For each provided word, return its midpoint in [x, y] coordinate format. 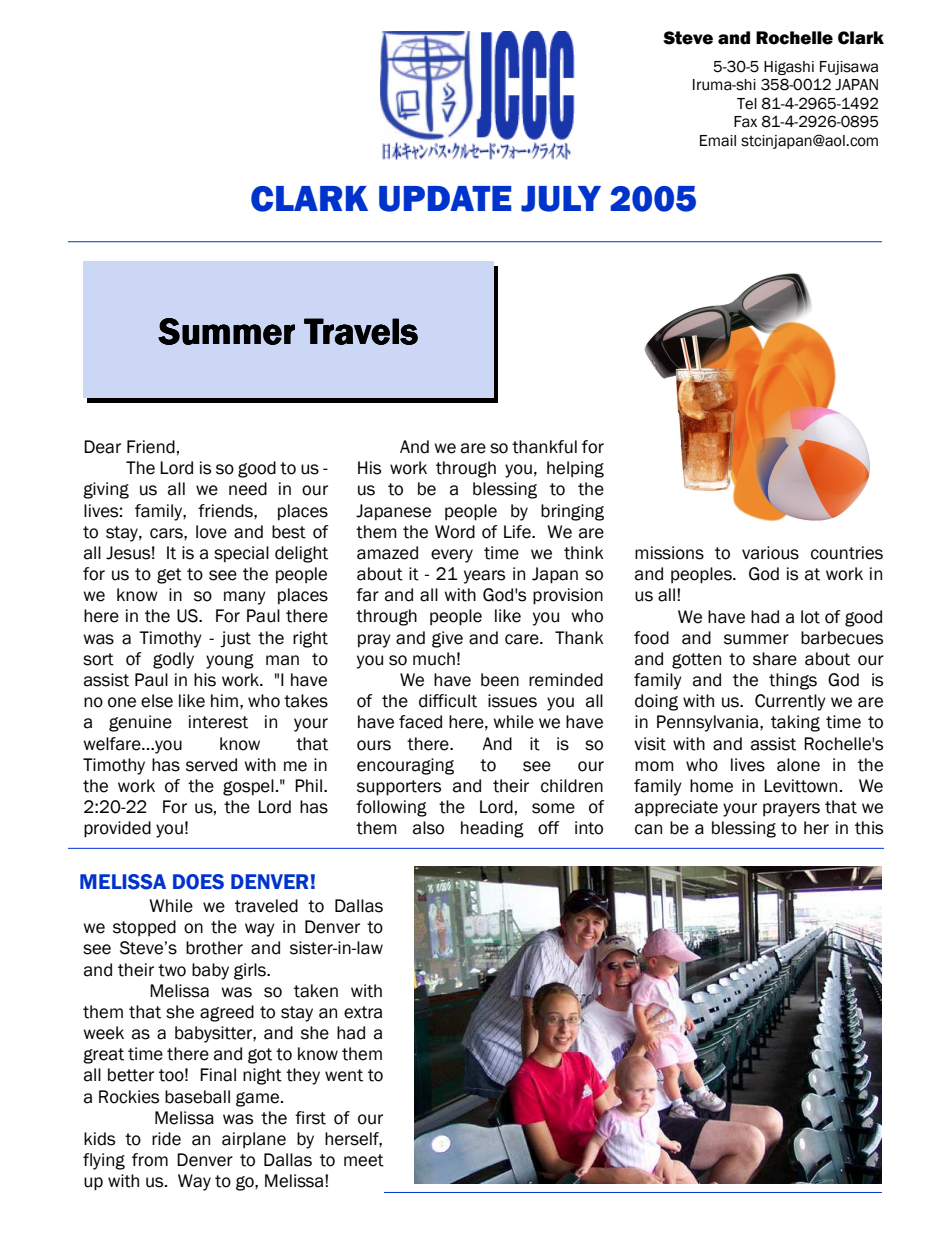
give [447, 639]
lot [810, 617]
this [869, 828]
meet [364, 1160]
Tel [747, 104]
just [235, 639]
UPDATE [445, 199]
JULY [561, 199]
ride [166, 1139]
